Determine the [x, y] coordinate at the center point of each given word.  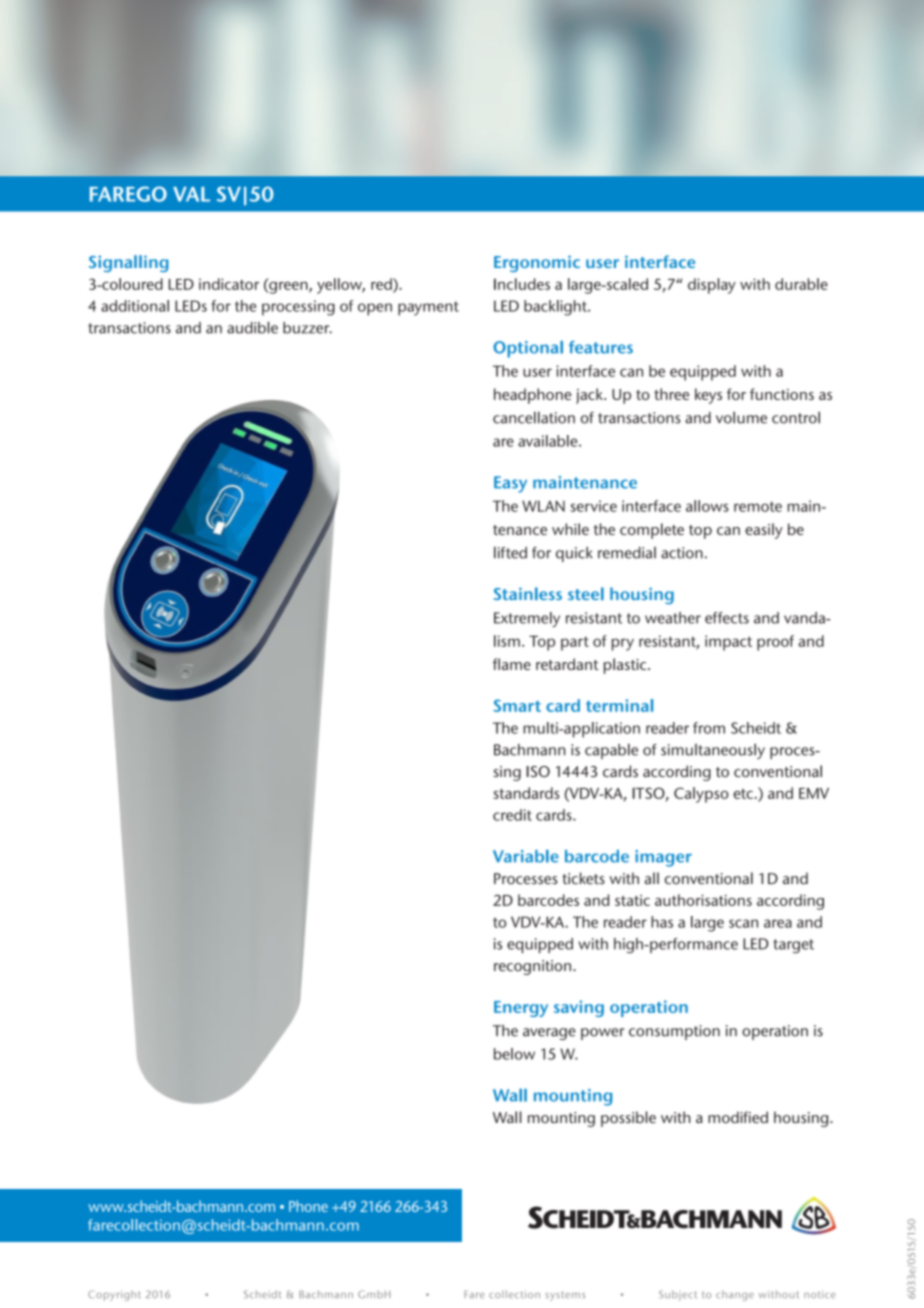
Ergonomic [537, 263]
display [712, 286]
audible [252, 327]
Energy [521, 1009]
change [735, 1295]
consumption [674, 1032]
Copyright [114, 1295]
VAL [191, 194]
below [514, 1054]
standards [526, 793]
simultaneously [713, 751]
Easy [510, 484]
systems [565, 1296]
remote [758, 506]
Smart [517, 705]
